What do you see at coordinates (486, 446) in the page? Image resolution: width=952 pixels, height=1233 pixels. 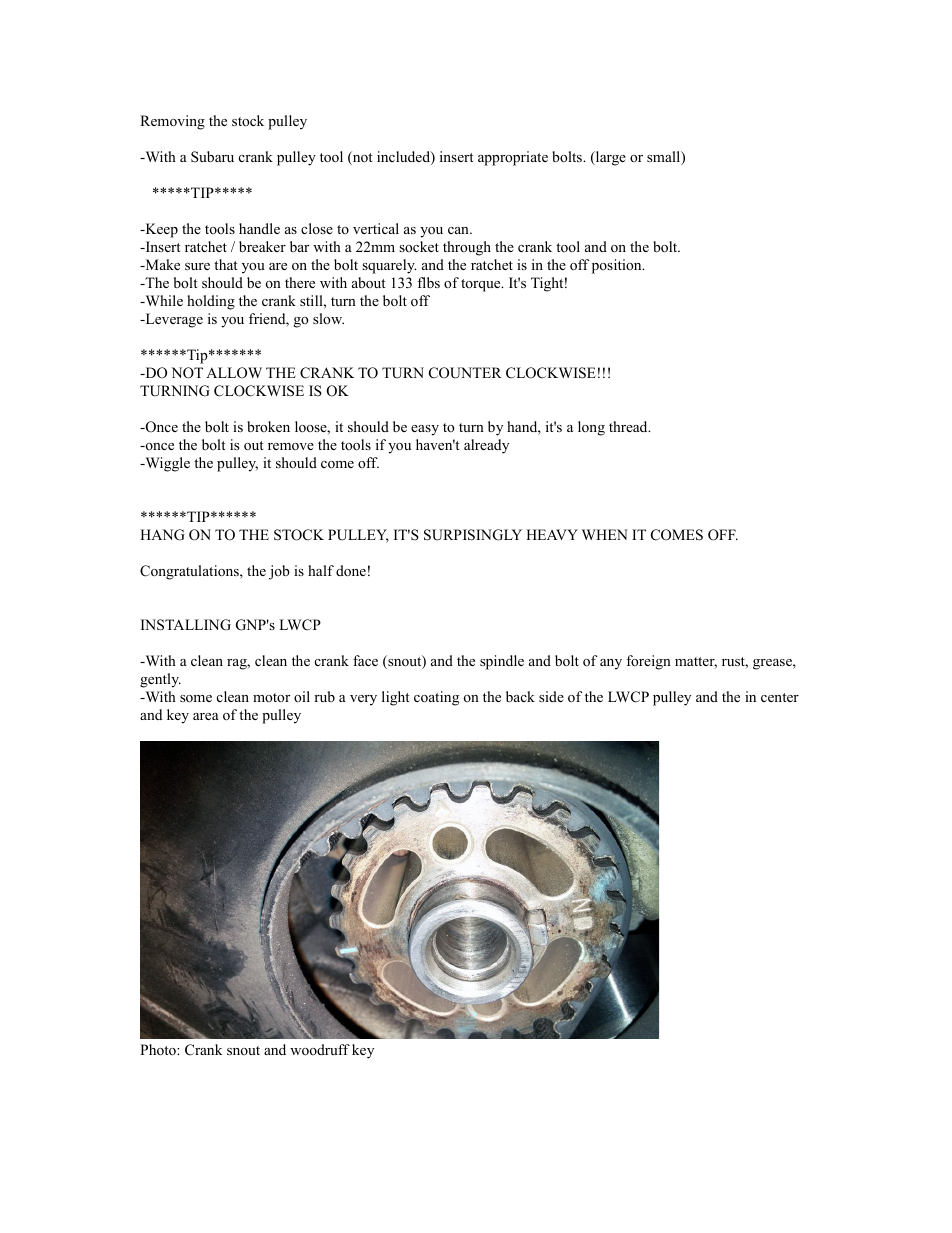 I see `already` at bounding box center [486, 446].
